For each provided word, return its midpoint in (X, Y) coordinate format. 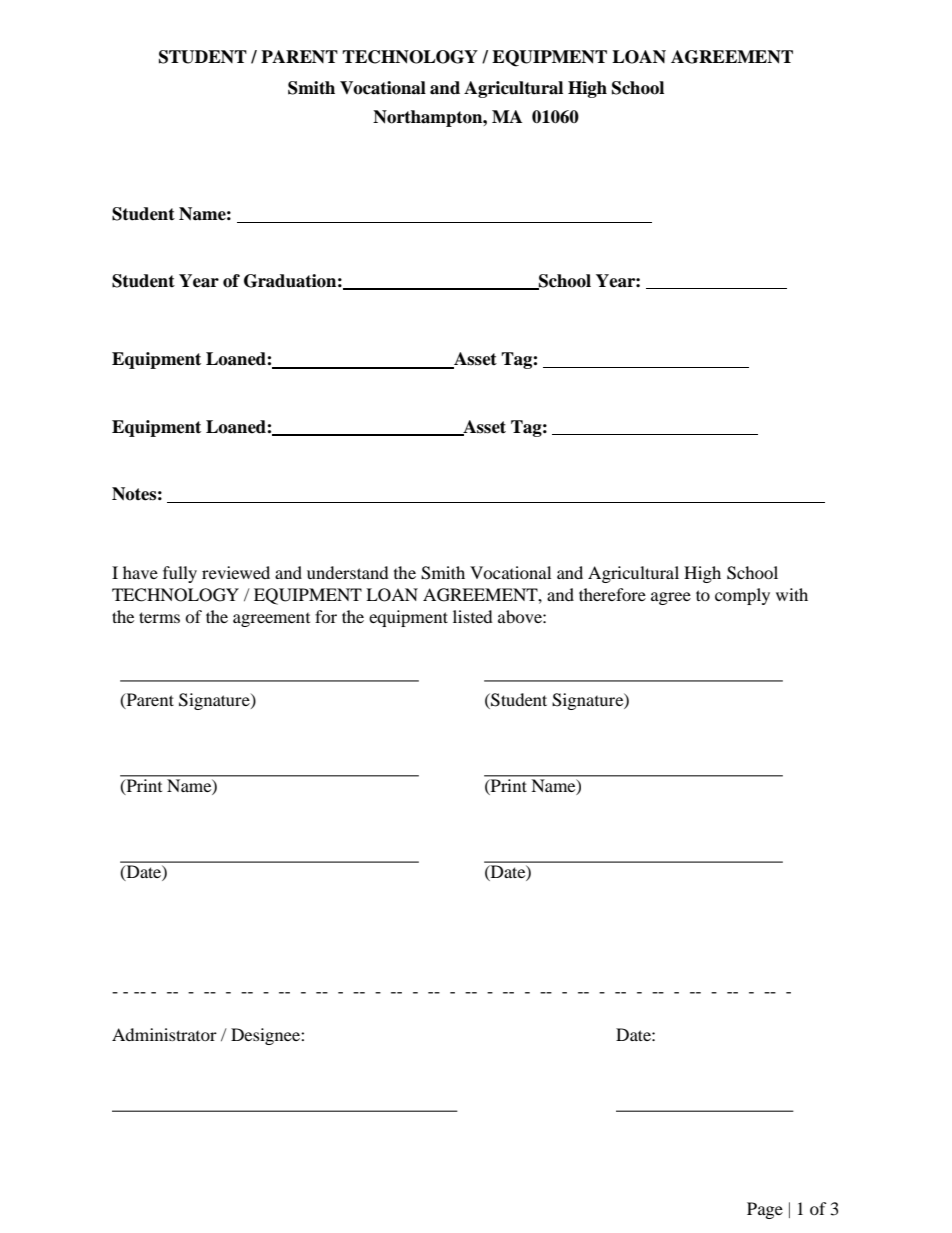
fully (180, 574)
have (140, 572)
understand (348, 572)
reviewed (236, 572)
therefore (612, 594)
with (792, 594)
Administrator (164, 1034)
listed (473, 616)
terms (159, 617)
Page (765, 1210)
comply (742, 596)
